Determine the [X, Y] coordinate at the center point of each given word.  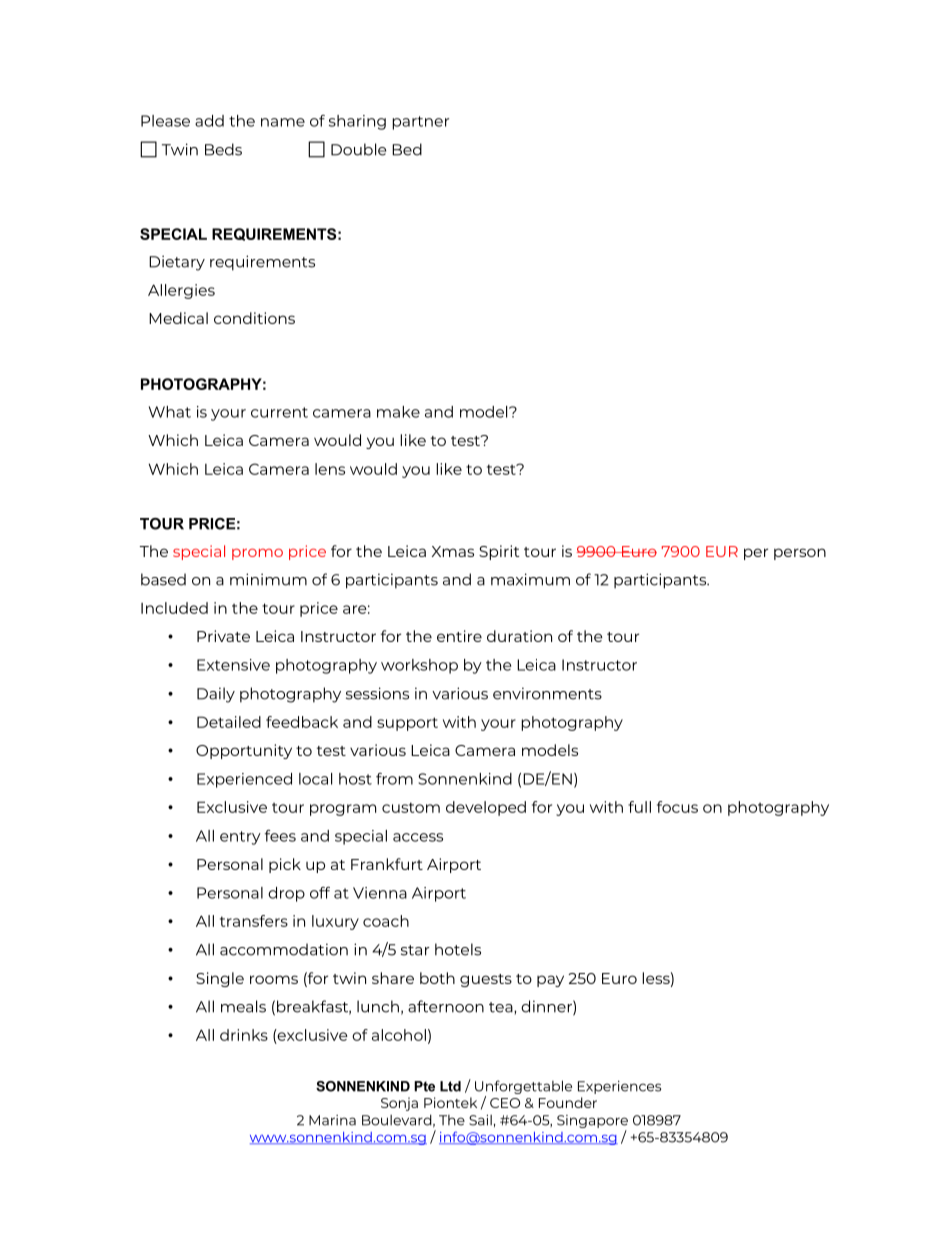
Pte [424, 1086]
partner [420, 123]
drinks [244, 1035]
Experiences [619, 1087]
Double [358, 149]
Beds [223, 149]
